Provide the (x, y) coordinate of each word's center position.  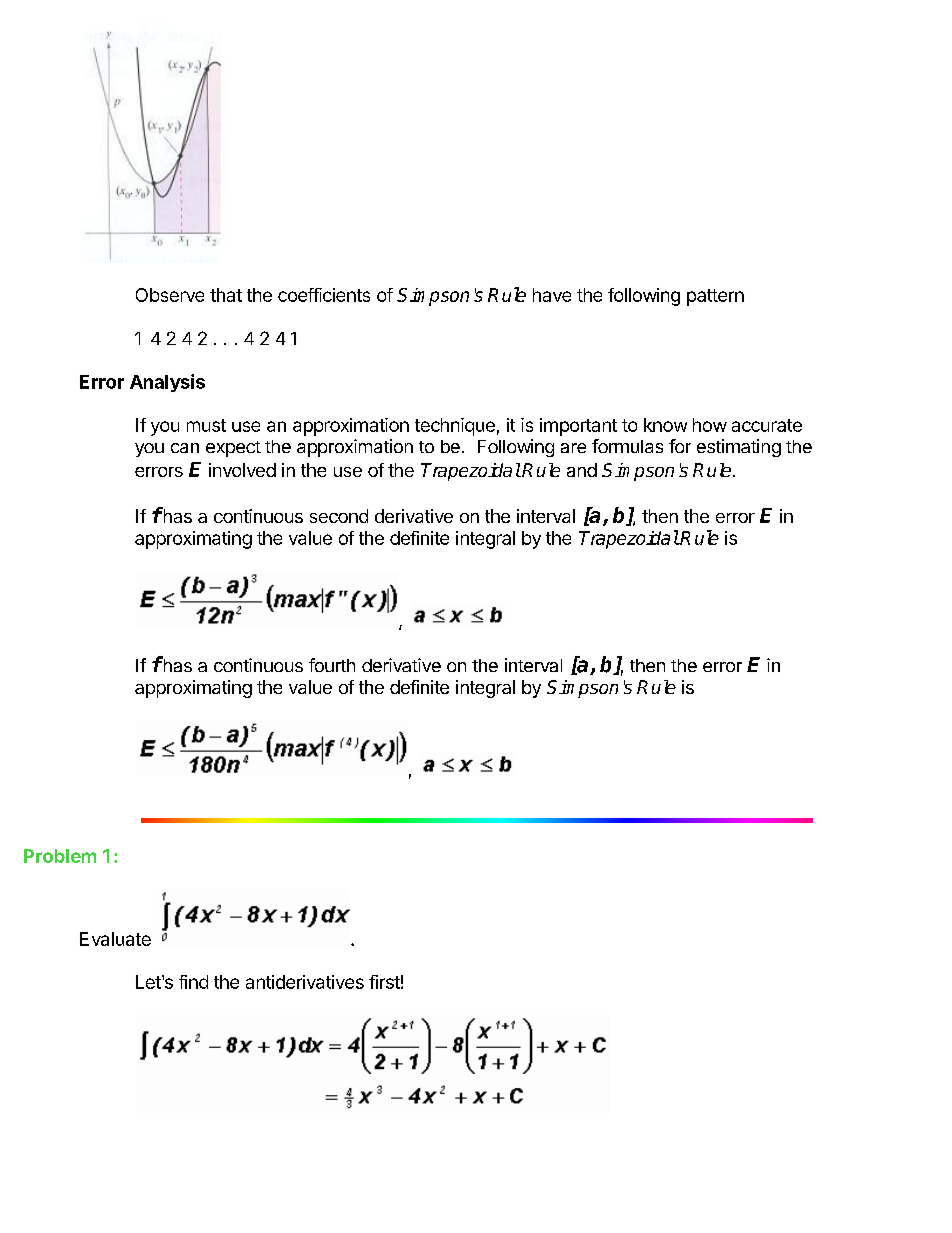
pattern (715, 297)
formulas (627, 446)
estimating (739, 448)
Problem (60, 856)
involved (242, 470)
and (582, 470)
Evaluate (115, 939)
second (339, 516)
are (573, 448)
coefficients (324, 295)
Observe (170, 295)
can (185, 448)
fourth (332, 665)
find (193, 982)
